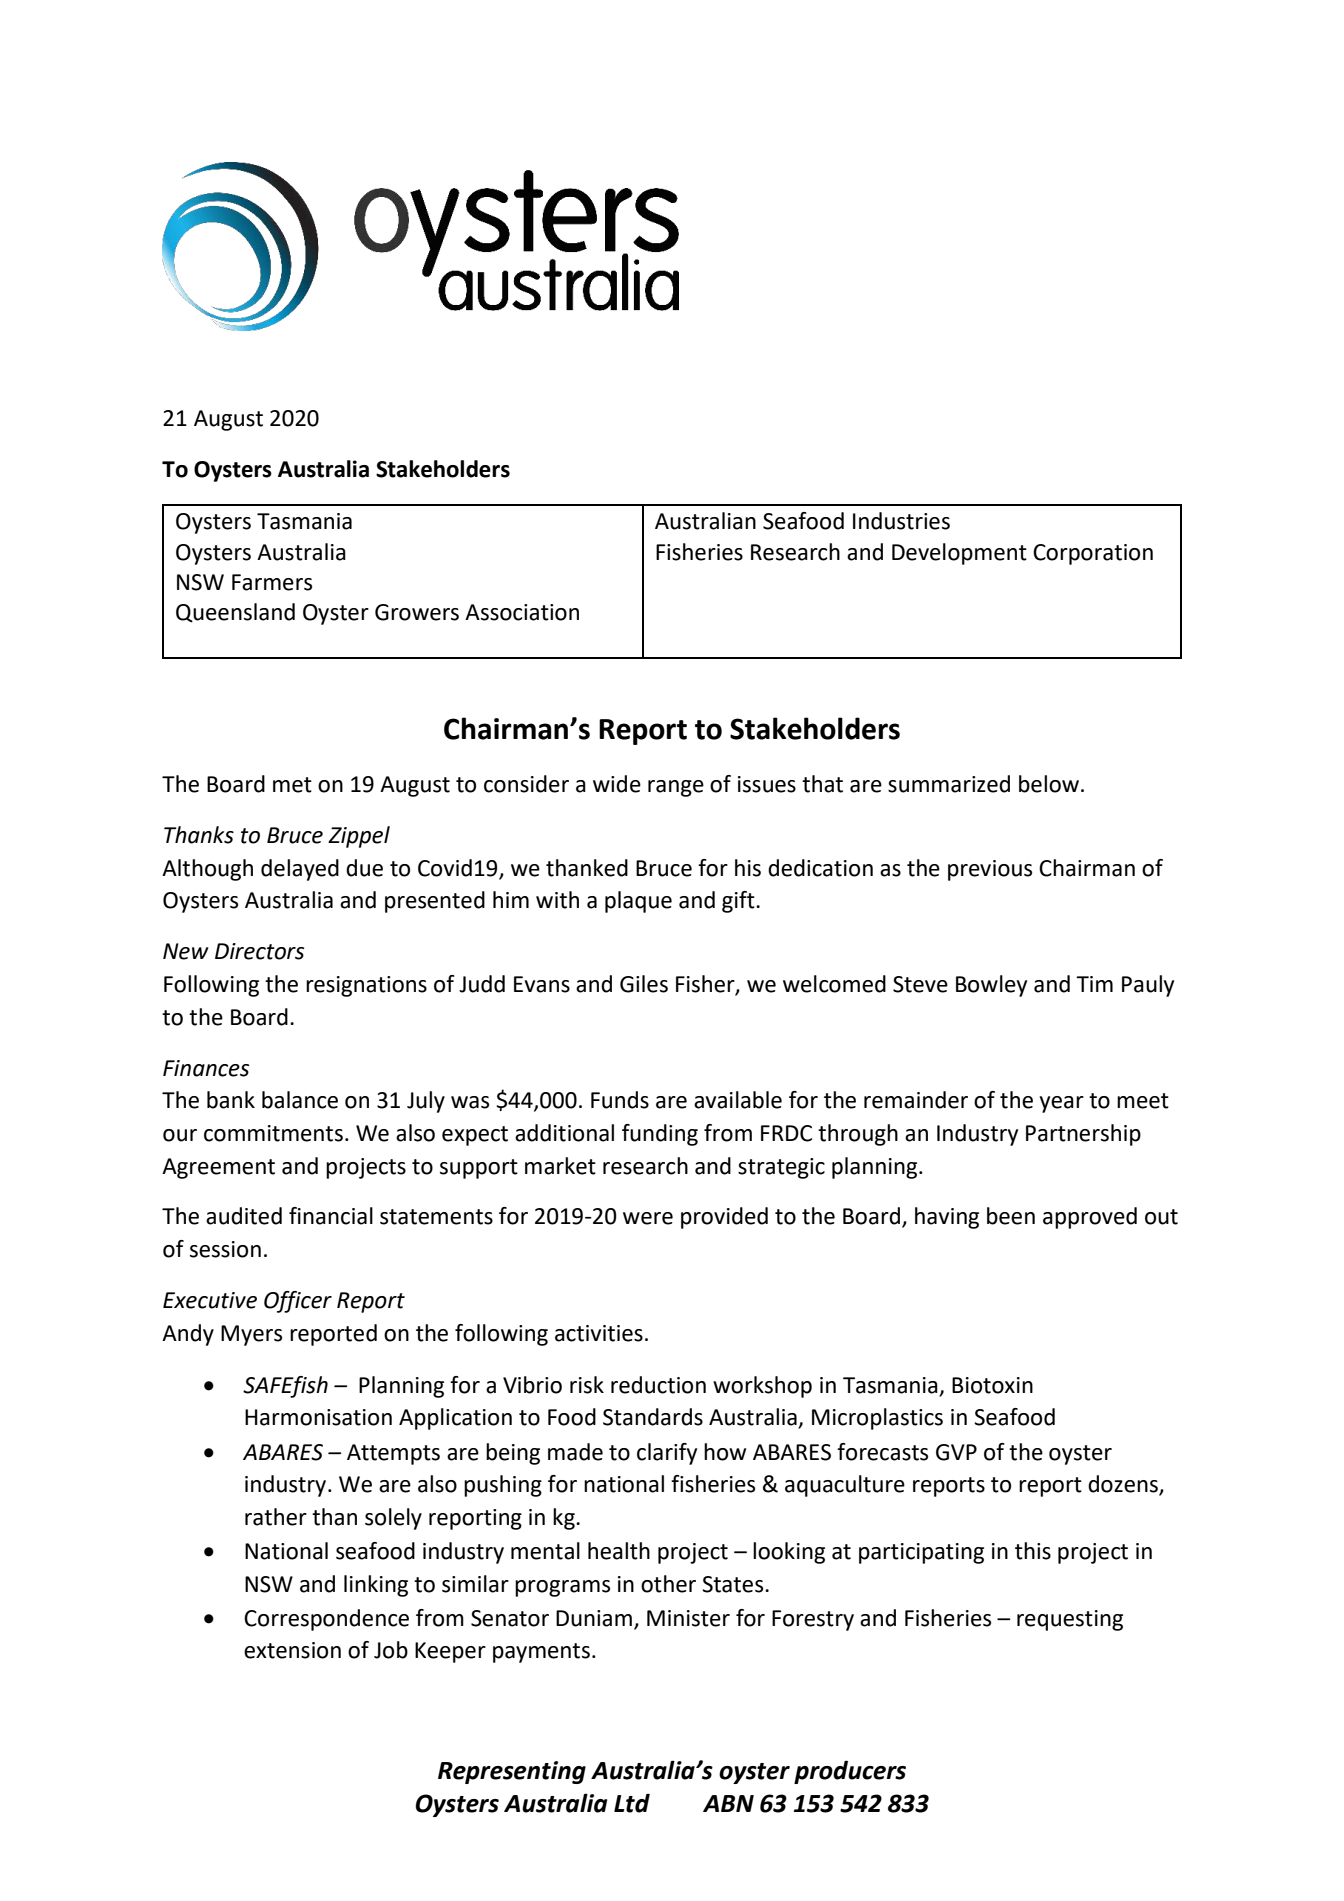  What do you see at coordinates (1093, 554) in the screenshot?
I see `Corporation` at bounding box center [1093, 554].
